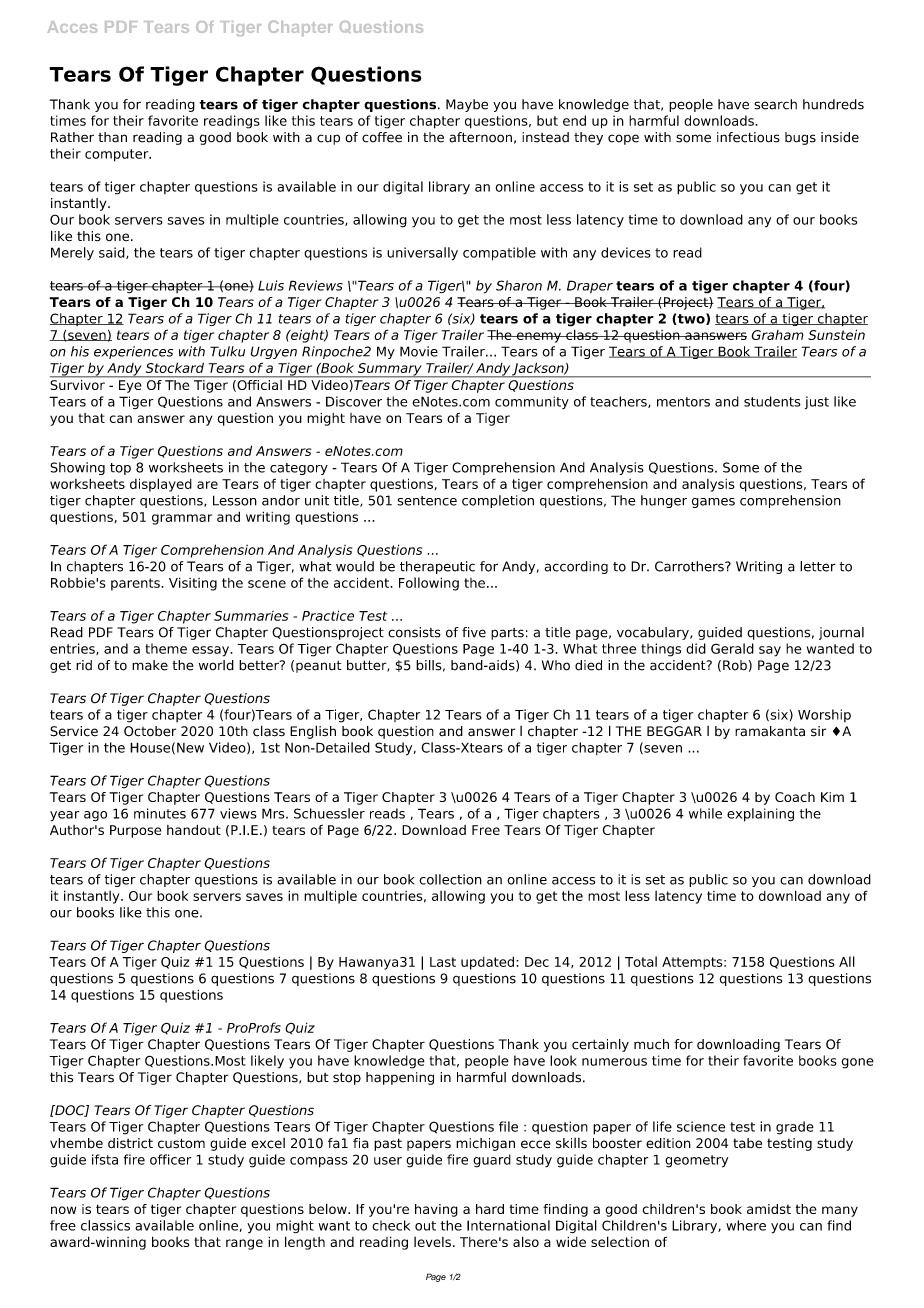 This image has height=1308, width=924. What do you see at coordinates (480, 137) in the image?
I see `afternoon` at bounding box center [480, 137].
